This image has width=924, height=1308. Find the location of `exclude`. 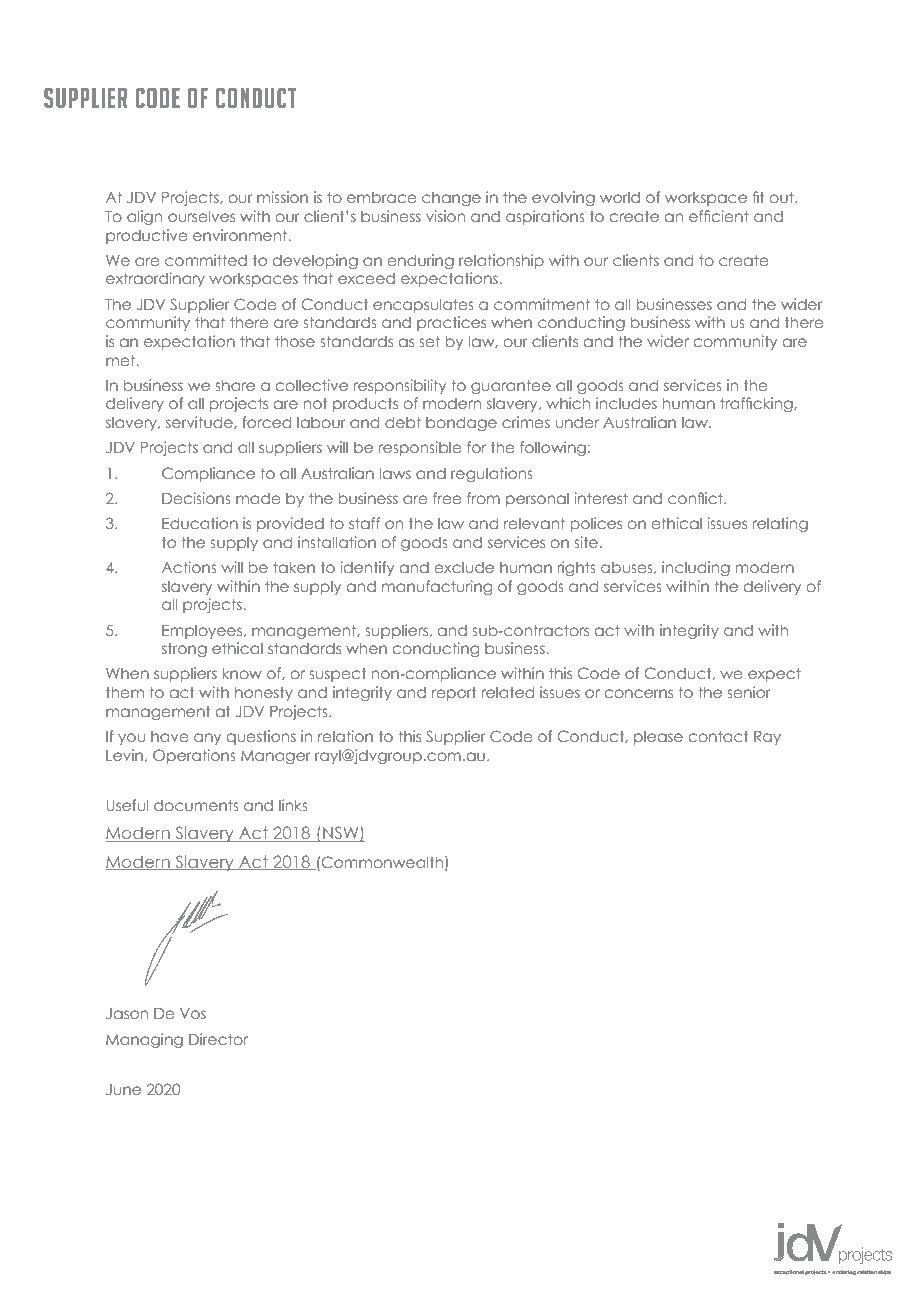

exclude is located at coordinates (464, 567).
